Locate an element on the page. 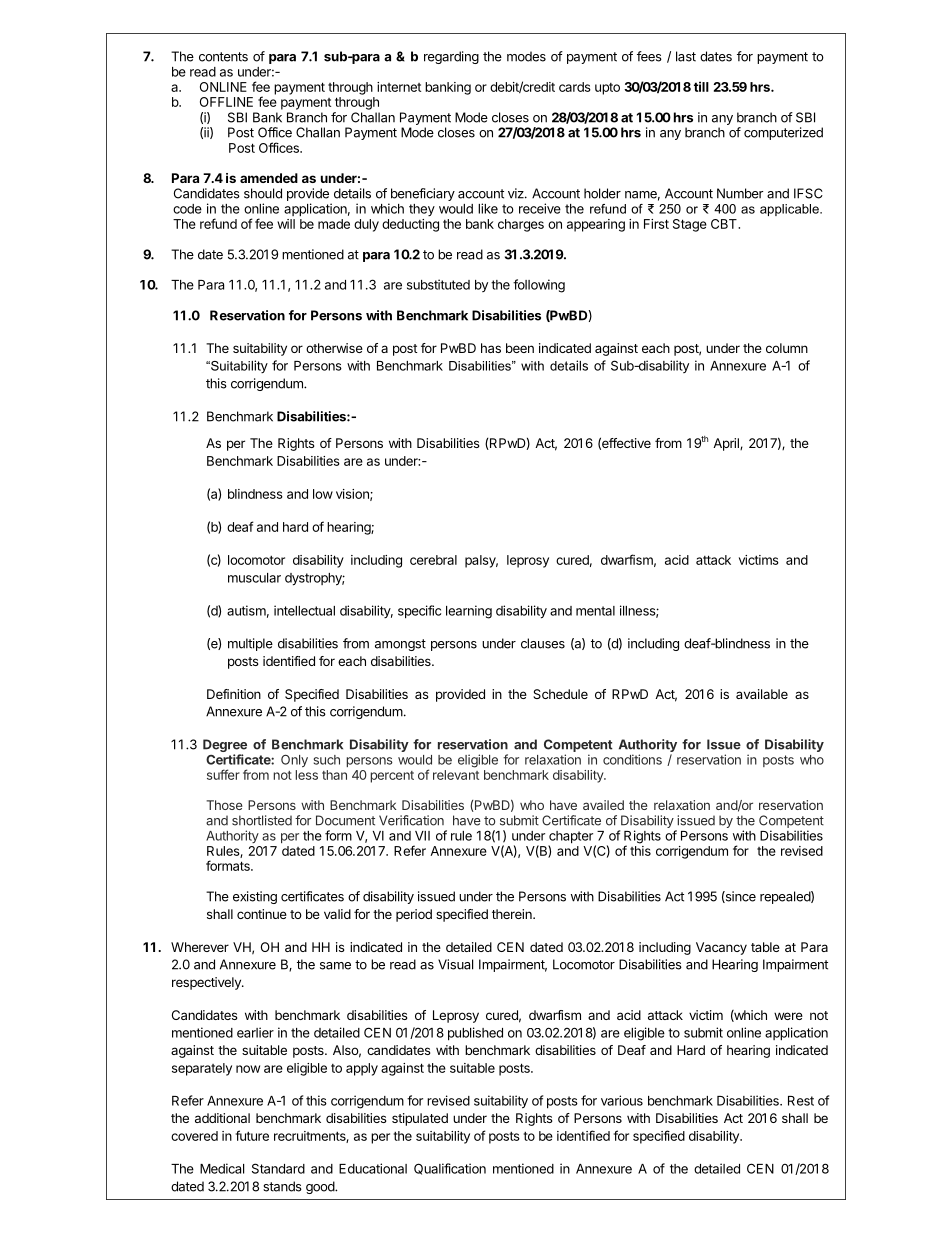 The height and width of the document is (1233, 952). April is located at coordinates (727, 444).
